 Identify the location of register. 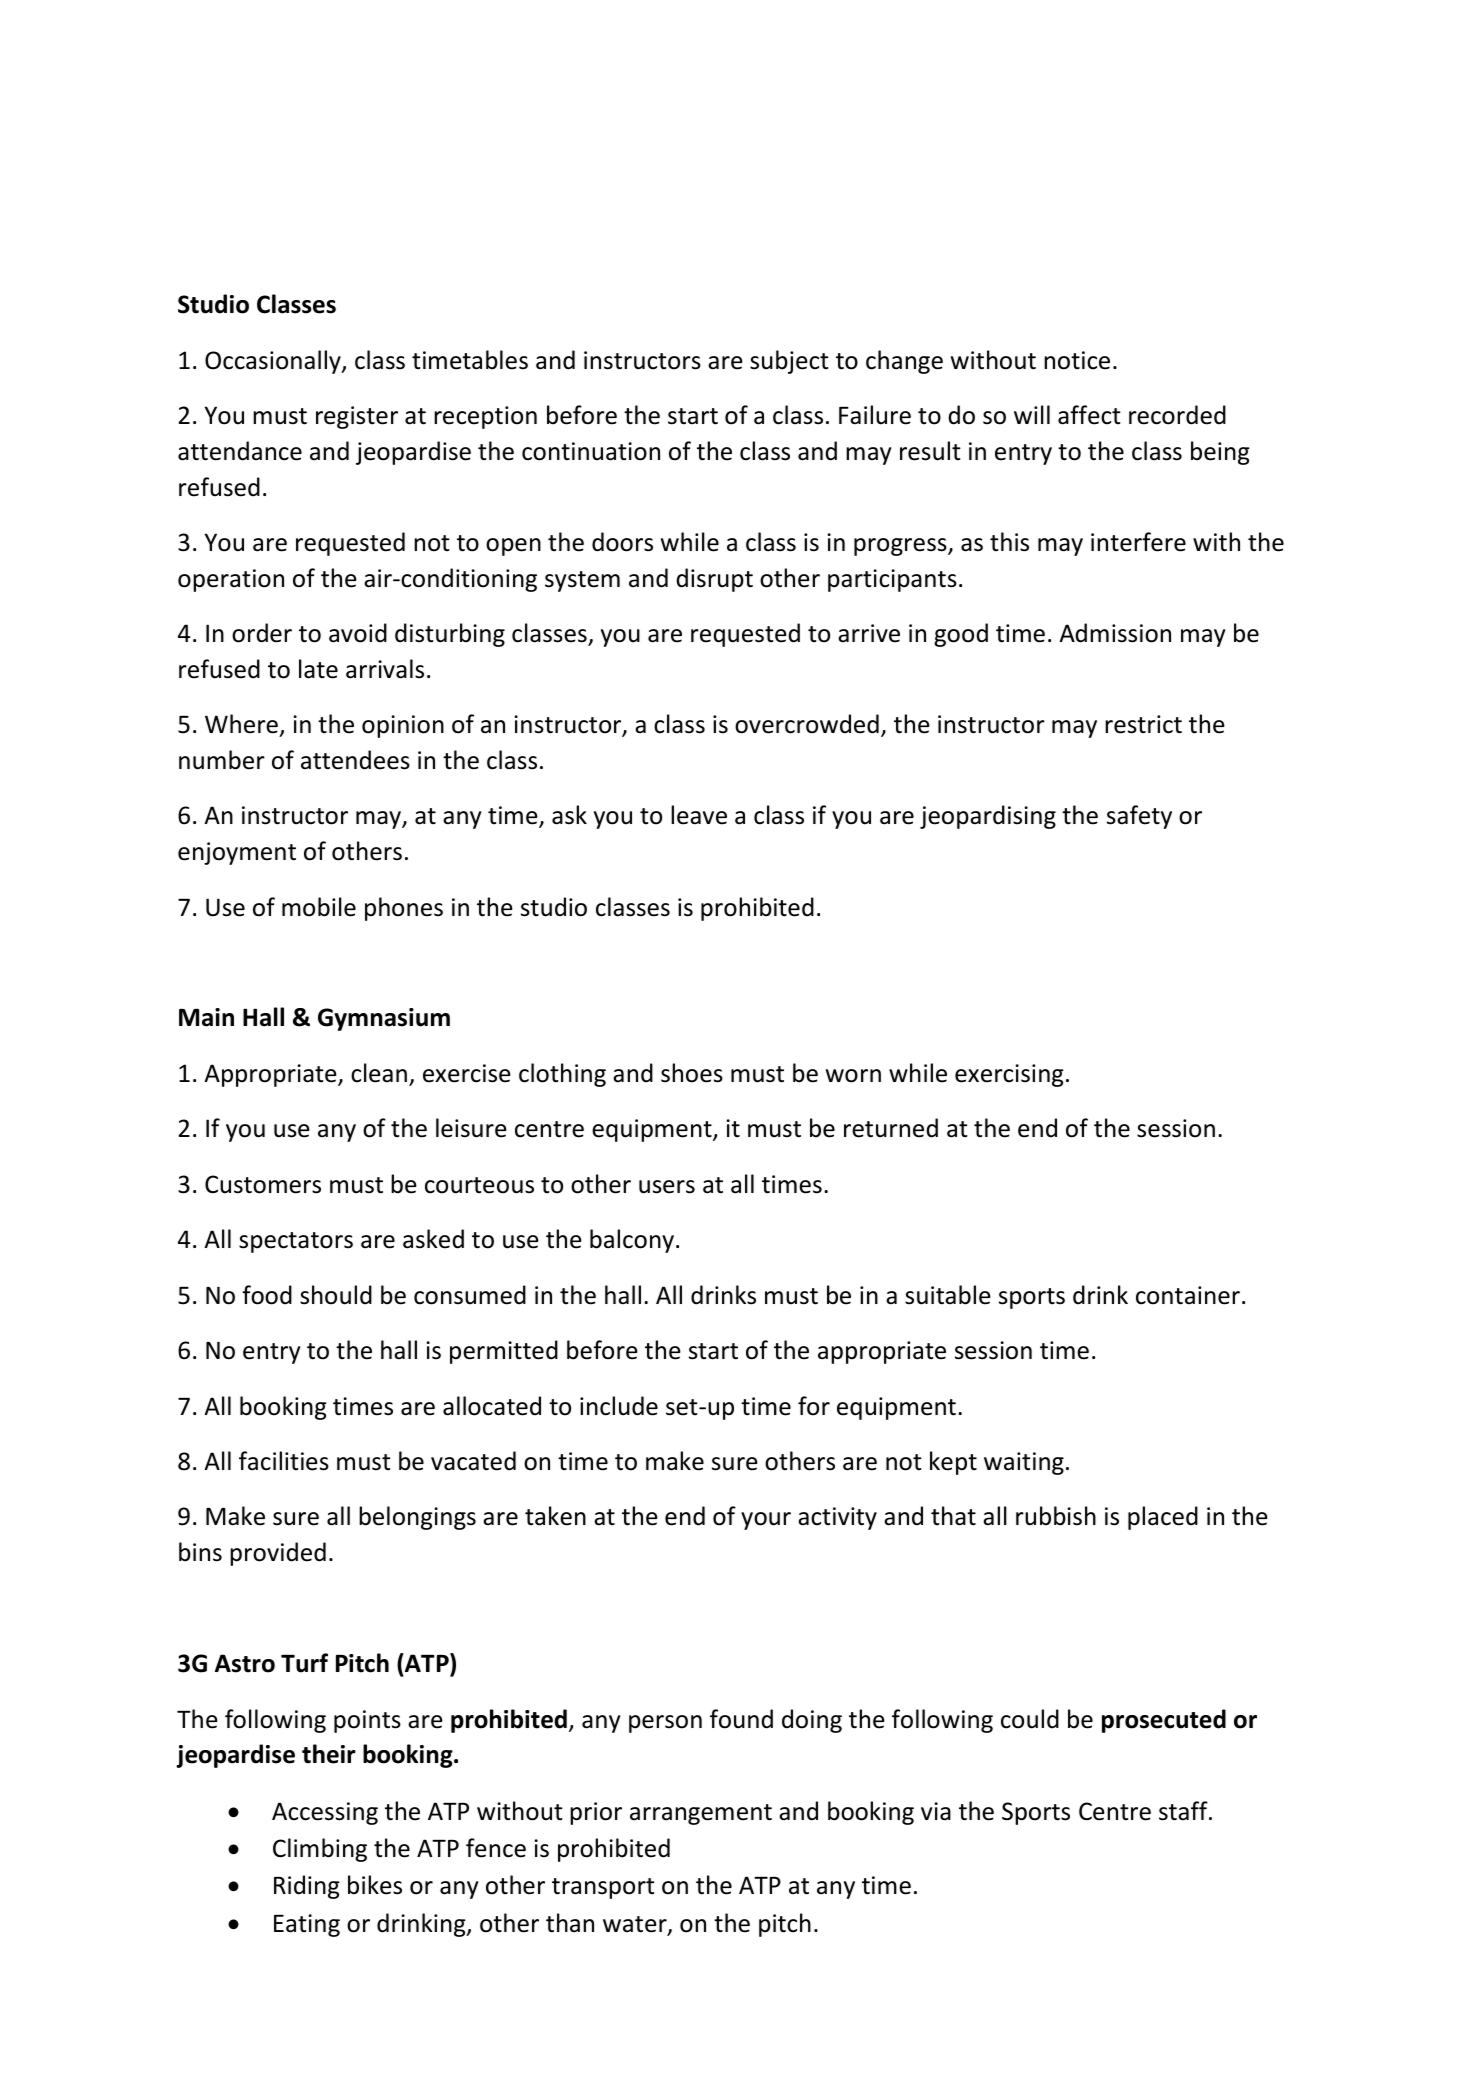
(357, 417).
